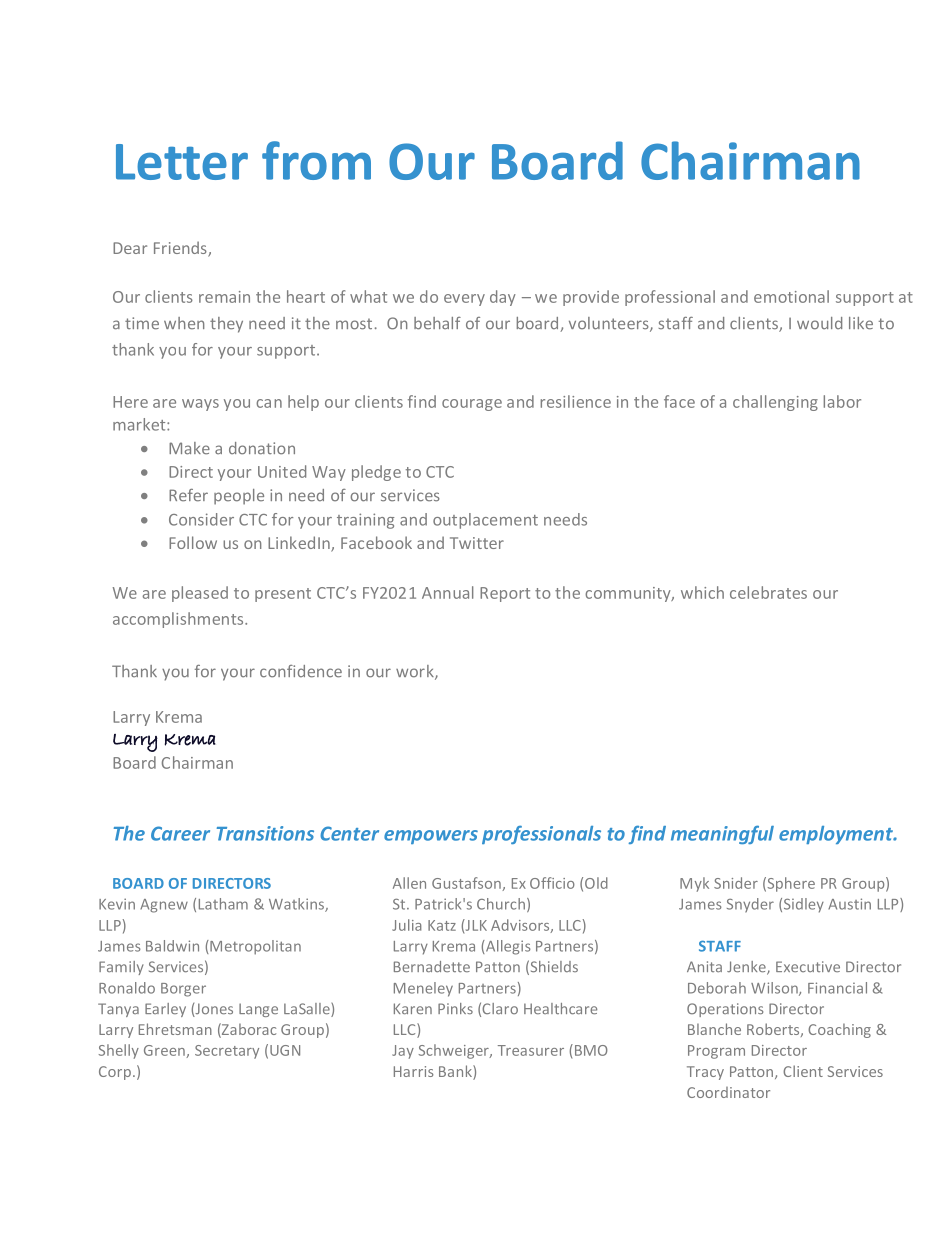  What do you see at coordinates (477, 543) in the image?
I see `Twitter` at bounding box center [477, 543].
